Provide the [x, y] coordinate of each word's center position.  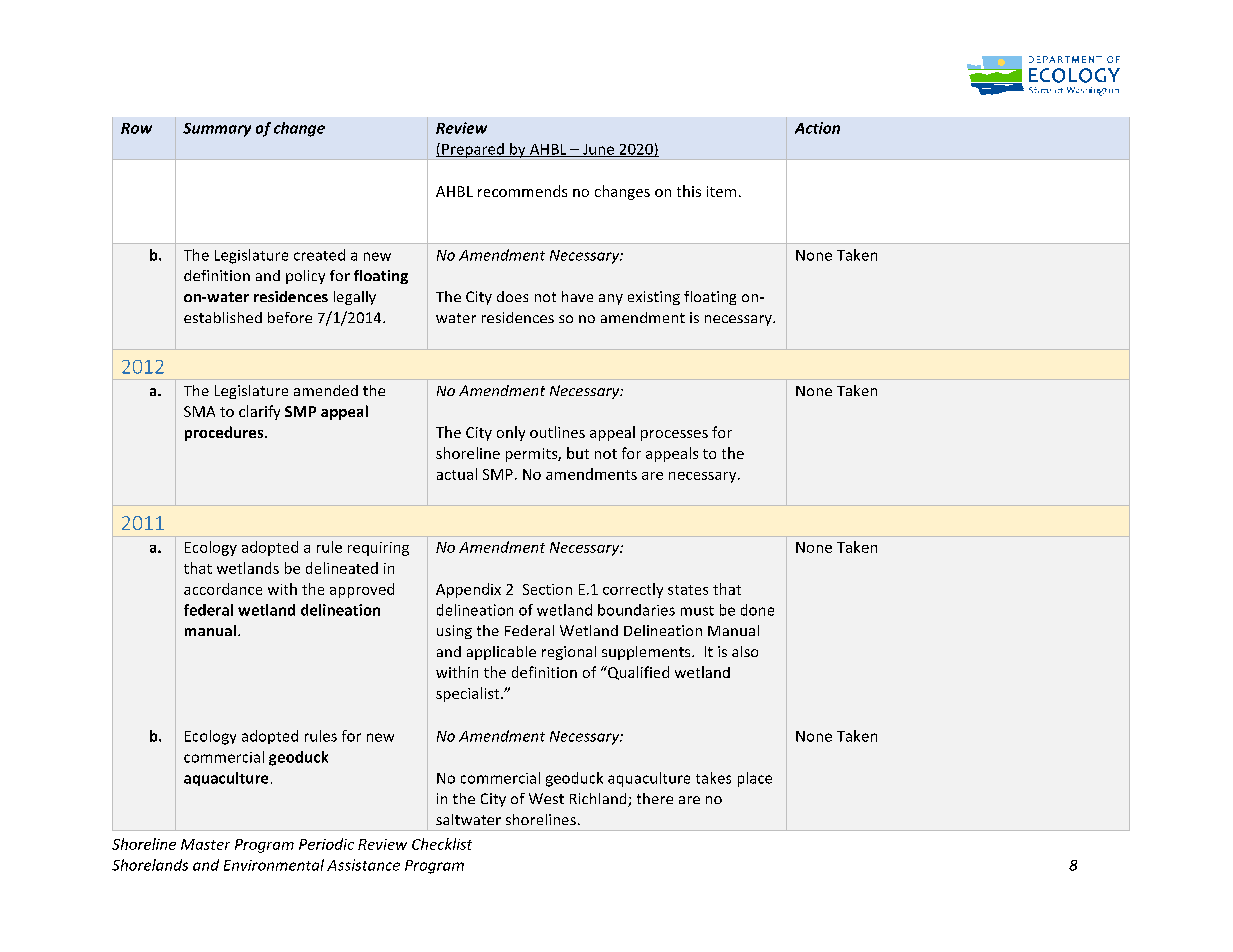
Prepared [473, 151]
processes [674, 435]
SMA [199, 411]
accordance [223, 589]
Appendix [468, 590]
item [721, 191]
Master [205, 844]
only [511, 433]
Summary [217, 130]
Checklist [442, 844]
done [757, 610]
